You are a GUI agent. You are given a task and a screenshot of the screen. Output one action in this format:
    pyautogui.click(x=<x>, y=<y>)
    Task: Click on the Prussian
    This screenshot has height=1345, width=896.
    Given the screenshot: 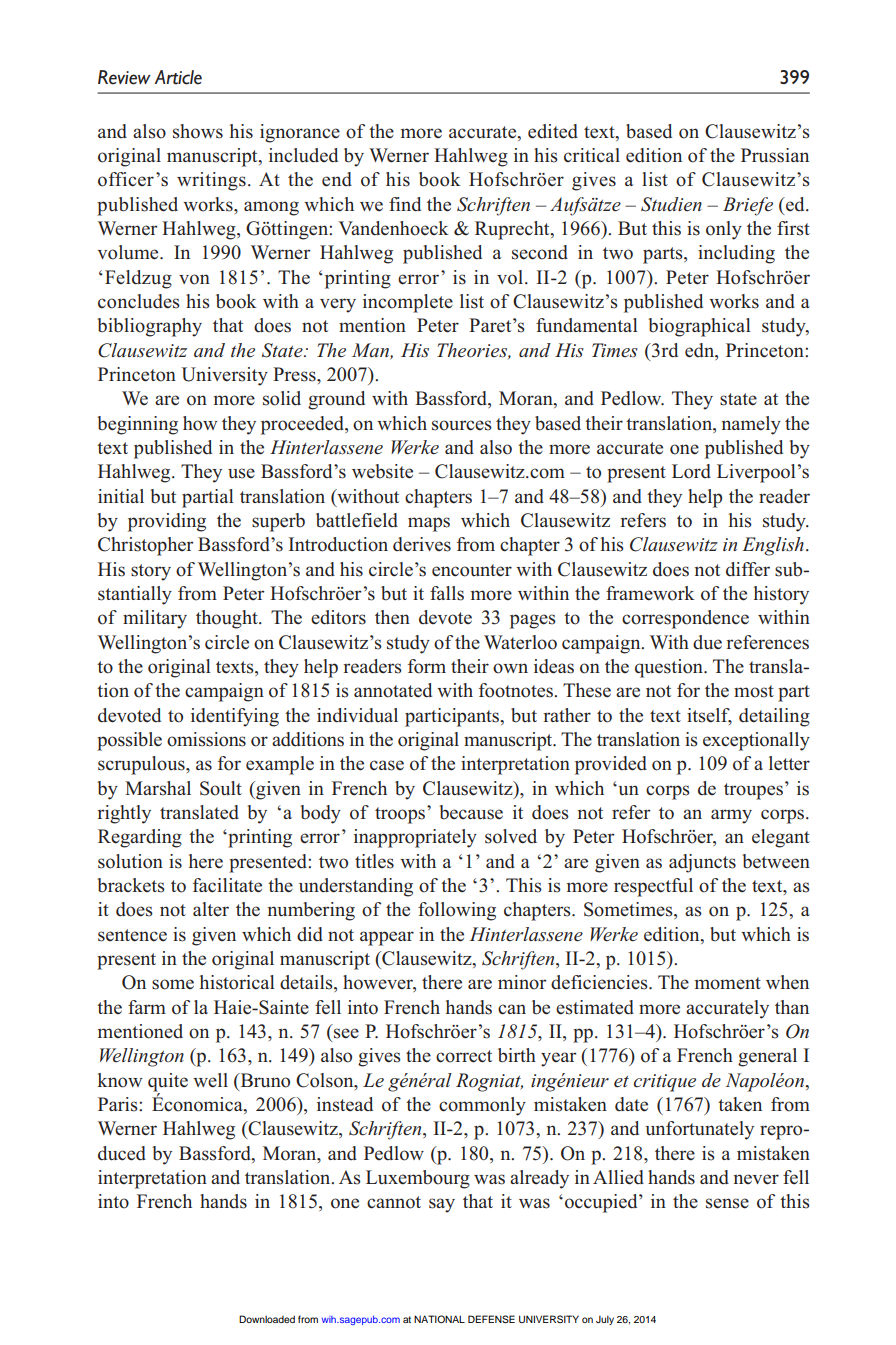 What is the action you would take?
    pyautogui.click(x=775, y=155)
